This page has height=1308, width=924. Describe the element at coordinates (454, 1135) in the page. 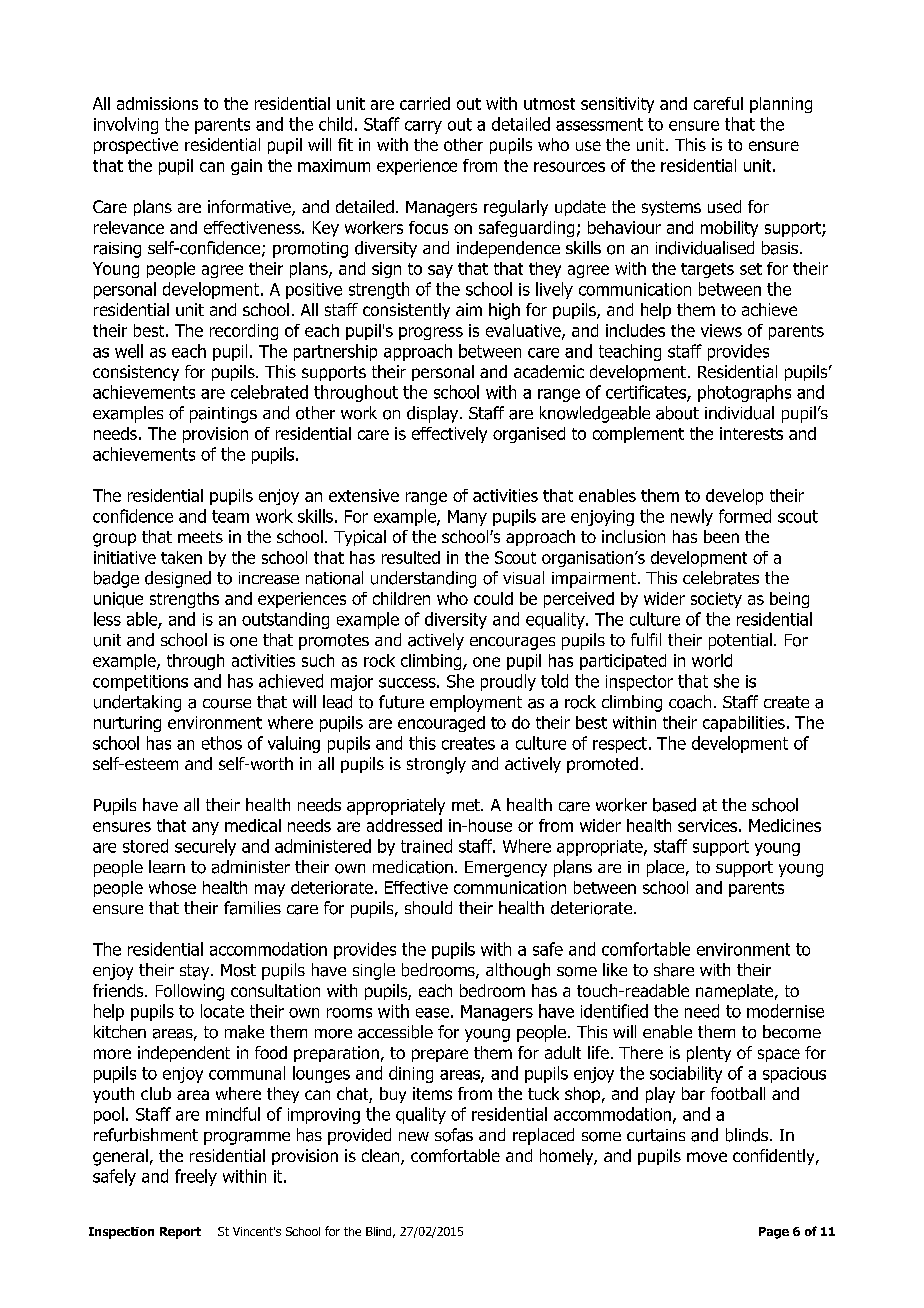

I see `sofas` at that location.
